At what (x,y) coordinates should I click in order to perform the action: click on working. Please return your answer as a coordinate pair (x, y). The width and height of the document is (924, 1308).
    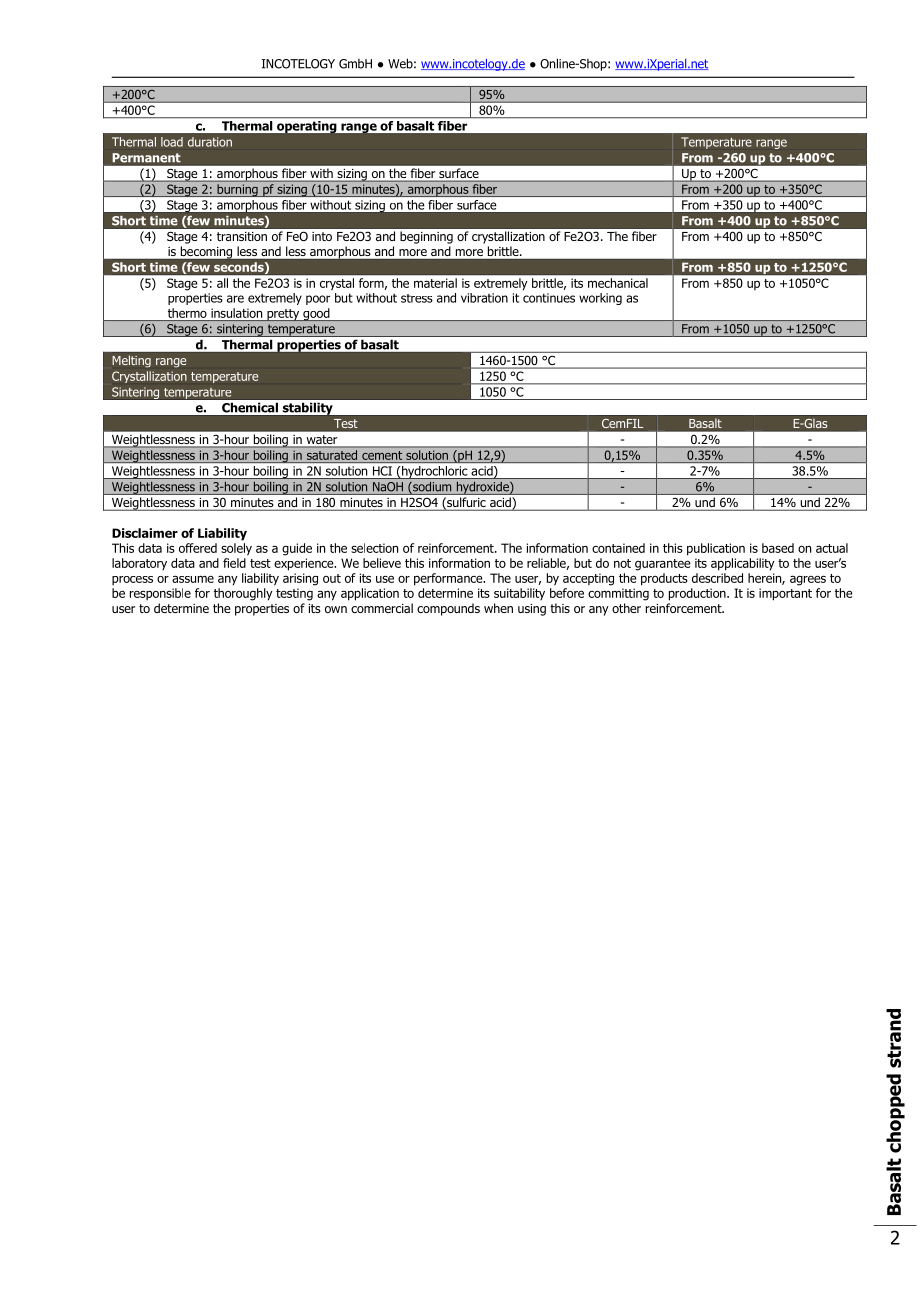
    Looking at the image, I should click on (600, 299).
